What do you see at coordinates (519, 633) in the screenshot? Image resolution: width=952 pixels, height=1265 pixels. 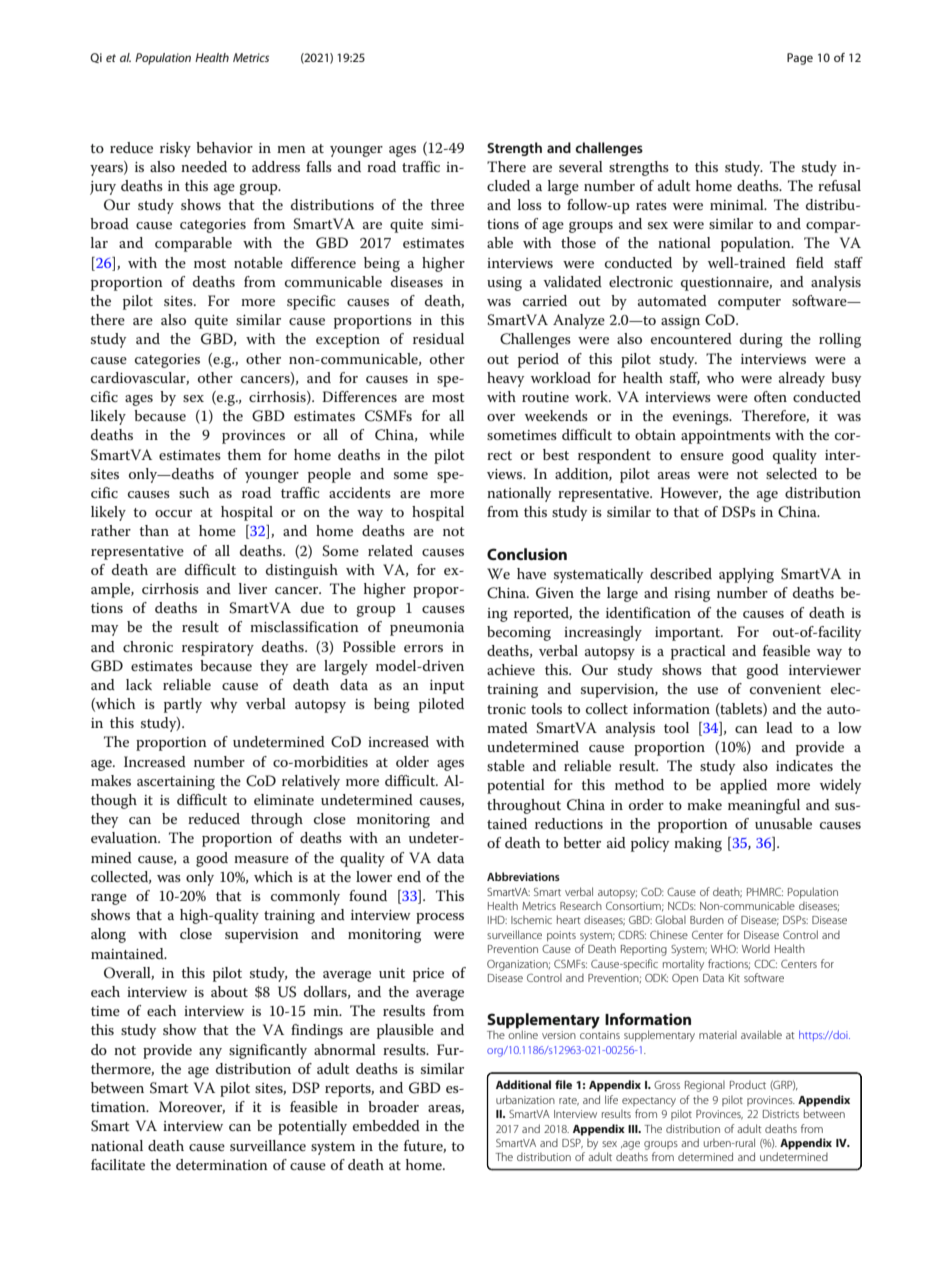 I see `becoming` at bounding box center [519, 633].
